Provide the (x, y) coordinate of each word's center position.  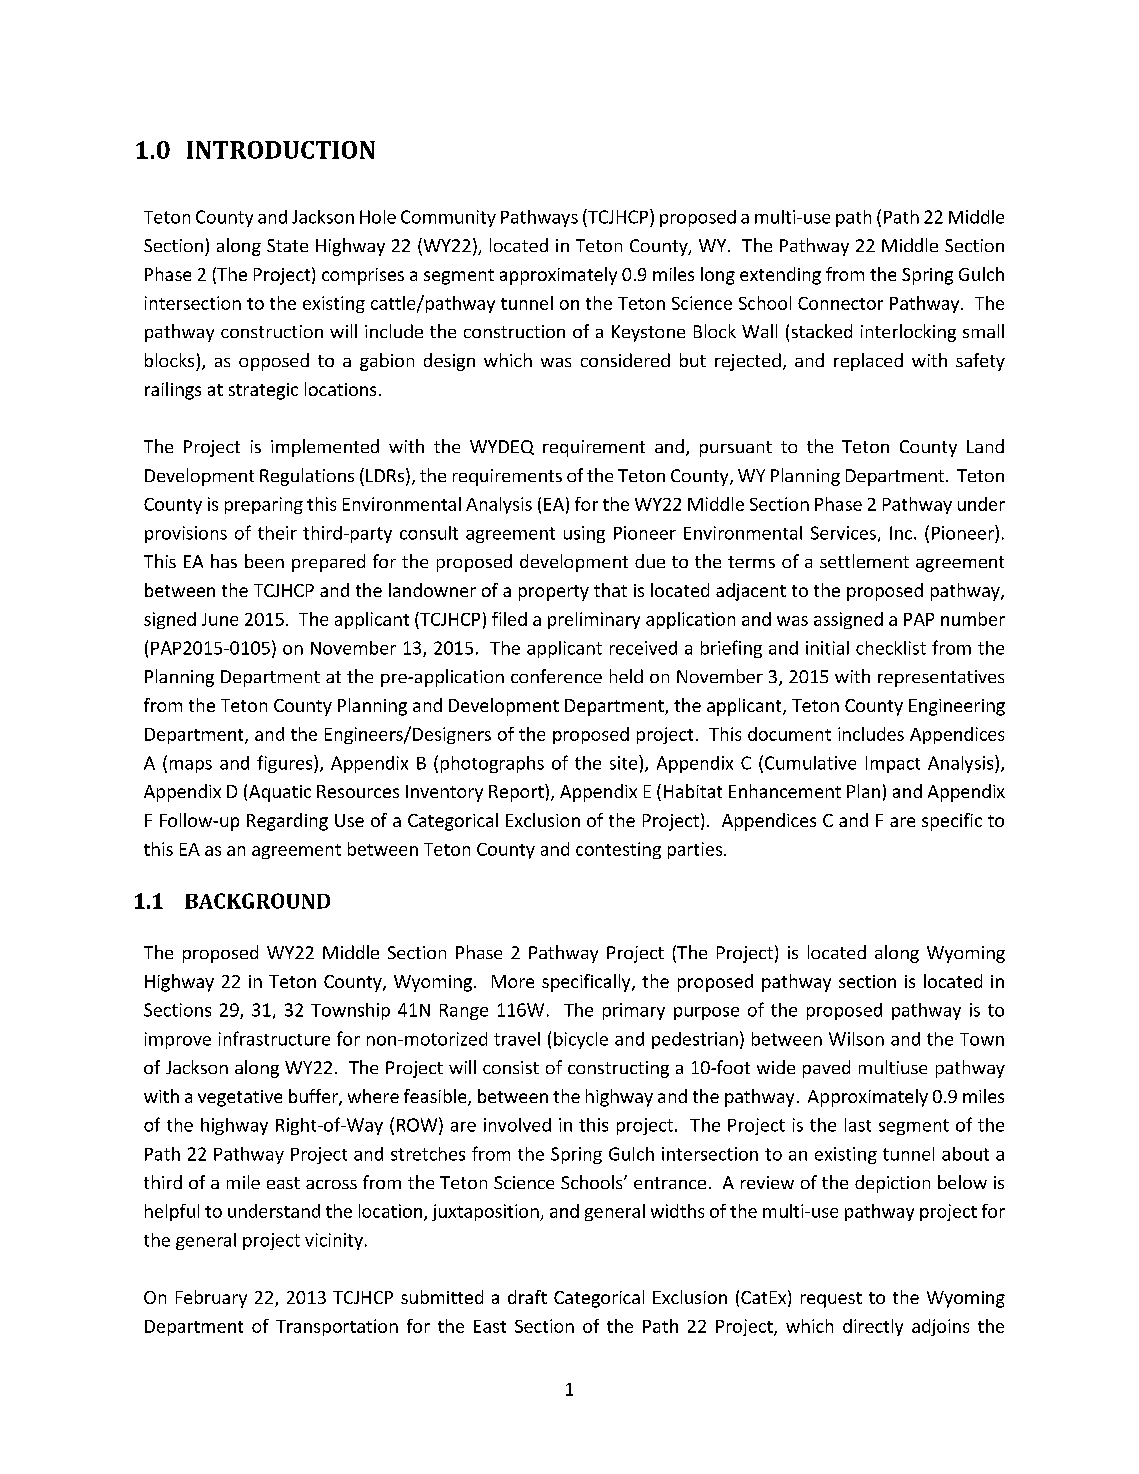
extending (780, 276)
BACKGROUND (257, 901)
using (584, 534)
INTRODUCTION (281, 150)
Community (448, 218)
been (264, 561)
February (211, 1299)
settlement (864, 561)
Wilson (856, 1039)
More (513, 981)
